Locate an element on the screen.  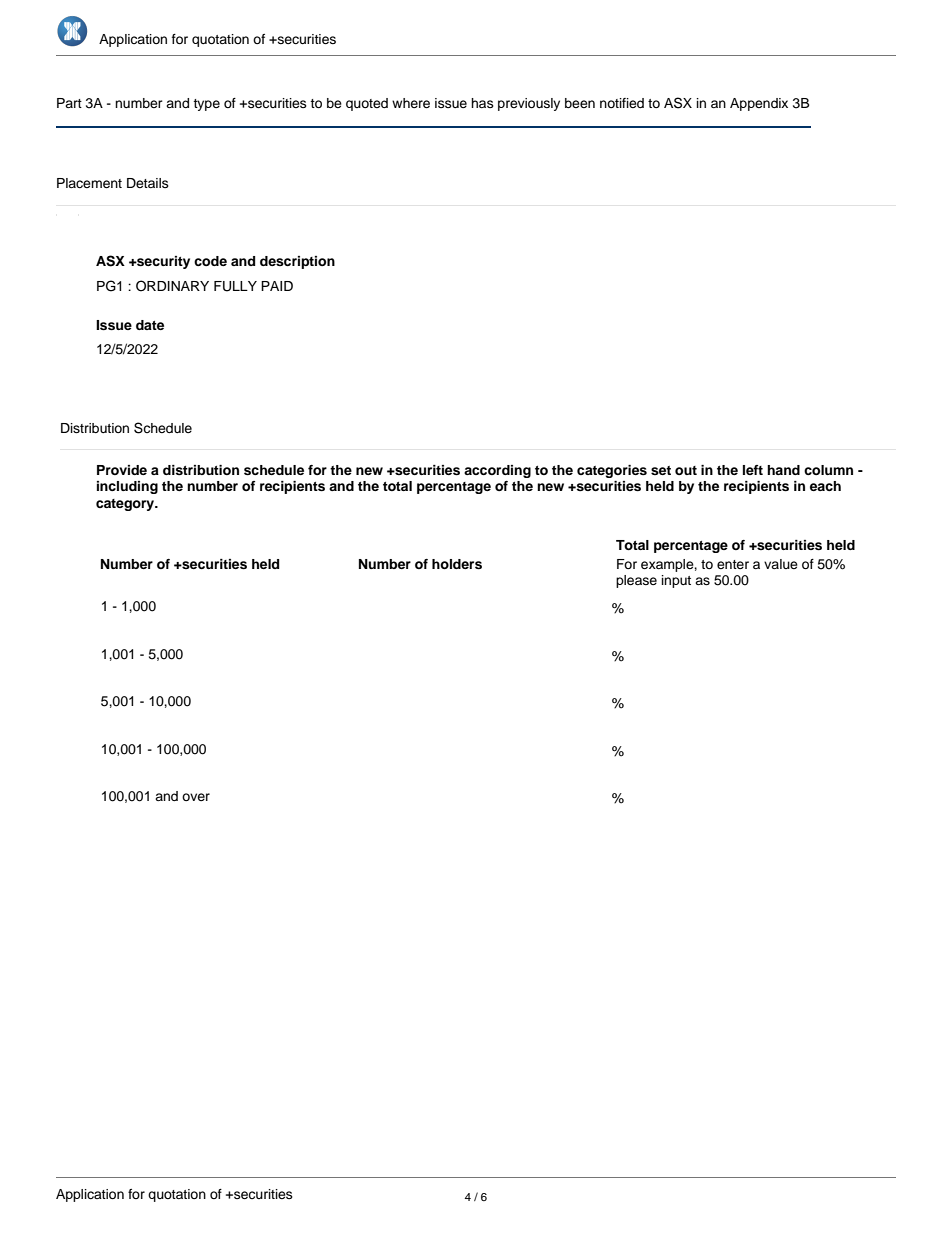
left is located at coordinates (753, 470).
